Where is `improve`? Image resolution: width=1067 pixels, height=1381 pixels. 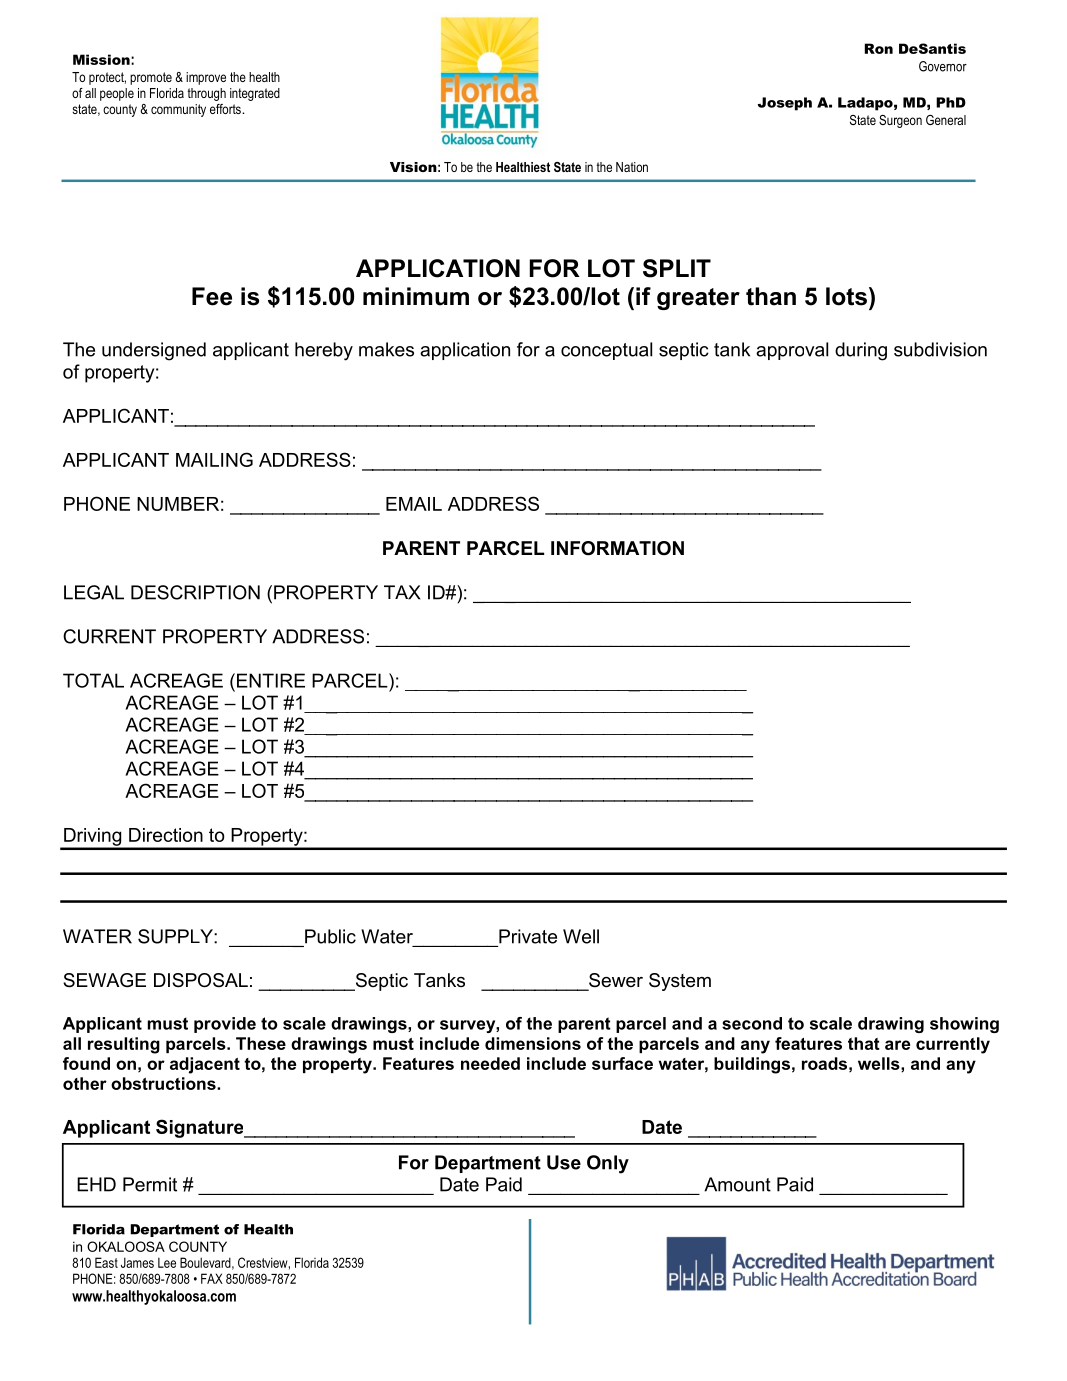 improve is located at coordinates (206, 78).
